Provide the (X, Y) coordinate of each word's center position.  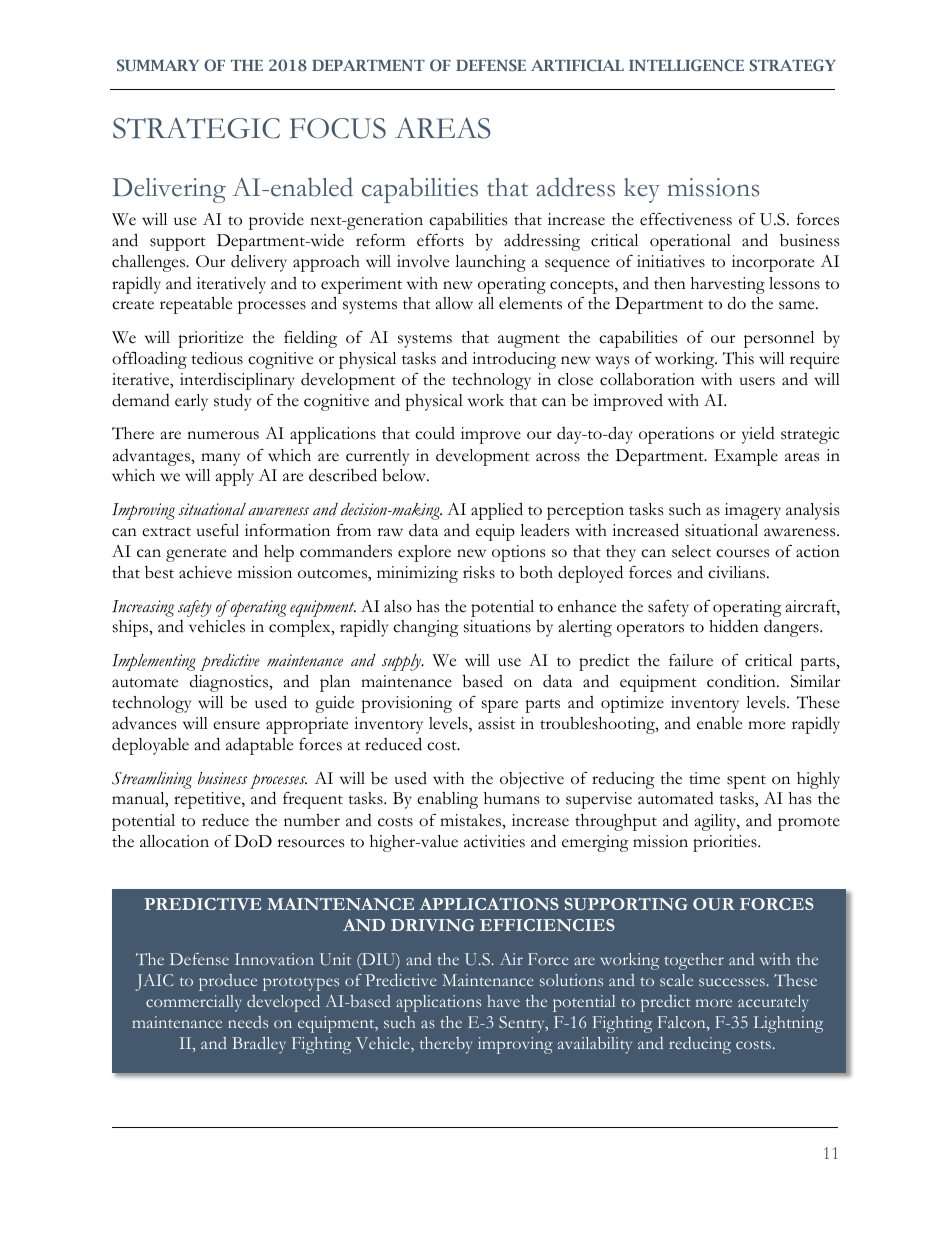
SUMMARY (158, 65)
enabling (447, 800)
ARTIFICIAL (577, 65)
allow (454, 303)
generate (196, 555)
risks (479, 572)
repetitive (208, 800)
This (738, 358)
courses (742, 553)
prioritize (210, 339)
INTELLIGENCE (686, 65)
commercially (194, 1003)
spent (746, 782)
